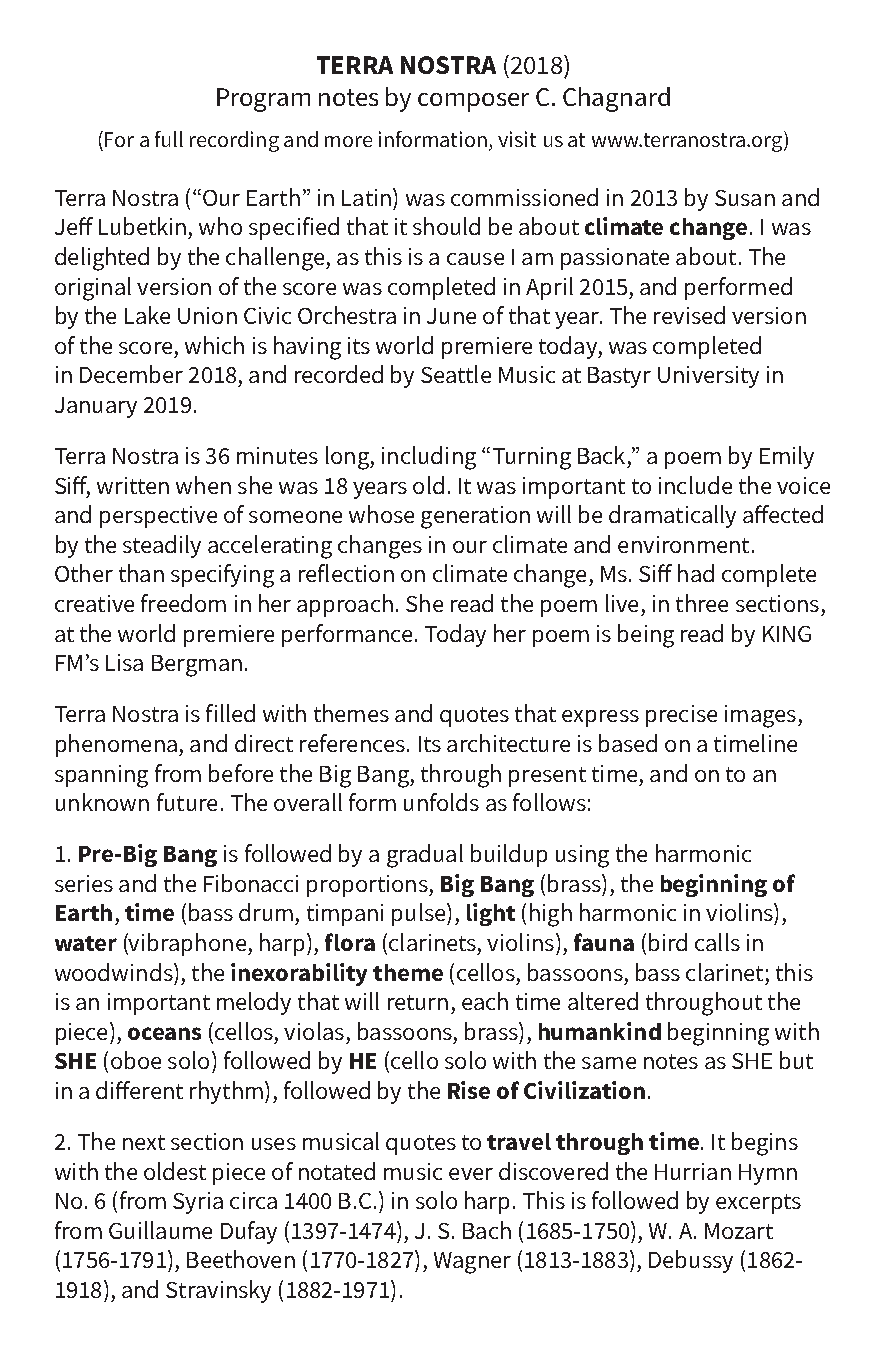 The image size is (887, 1372). What do you see at coordinates (745, 198) in the document?
I see `Susan` at bounding box center [745, 198].
